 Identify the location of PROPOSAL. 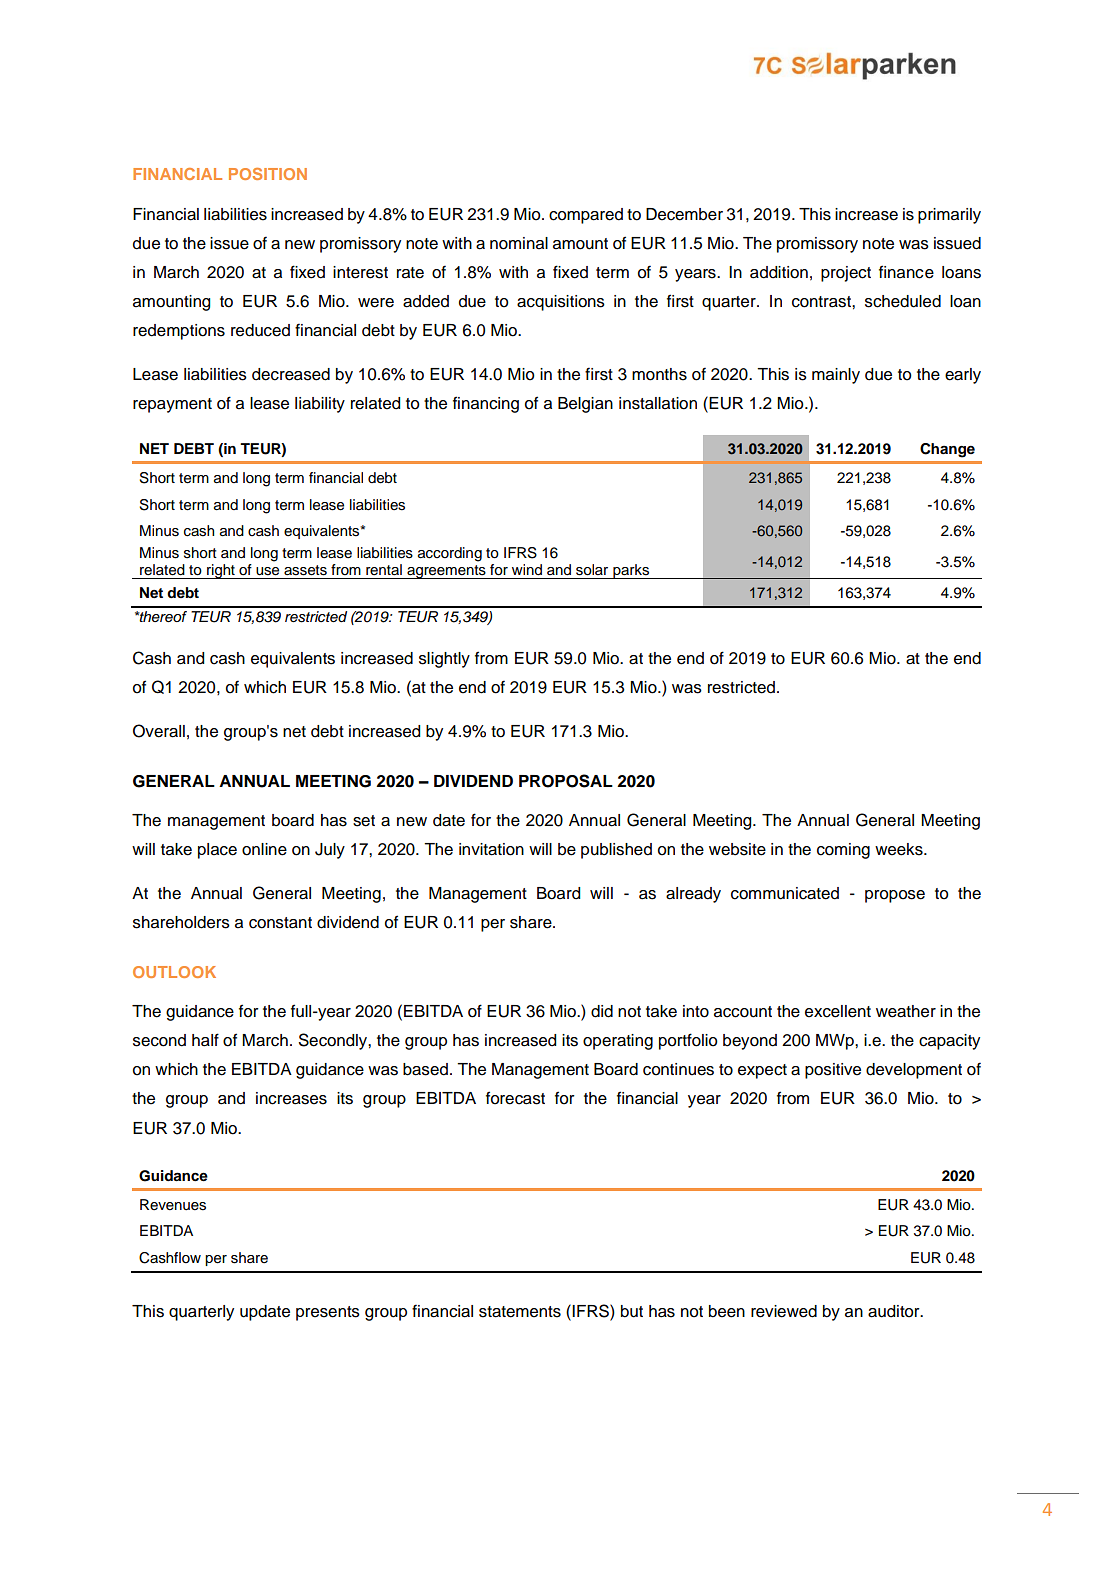
(566, 781).
